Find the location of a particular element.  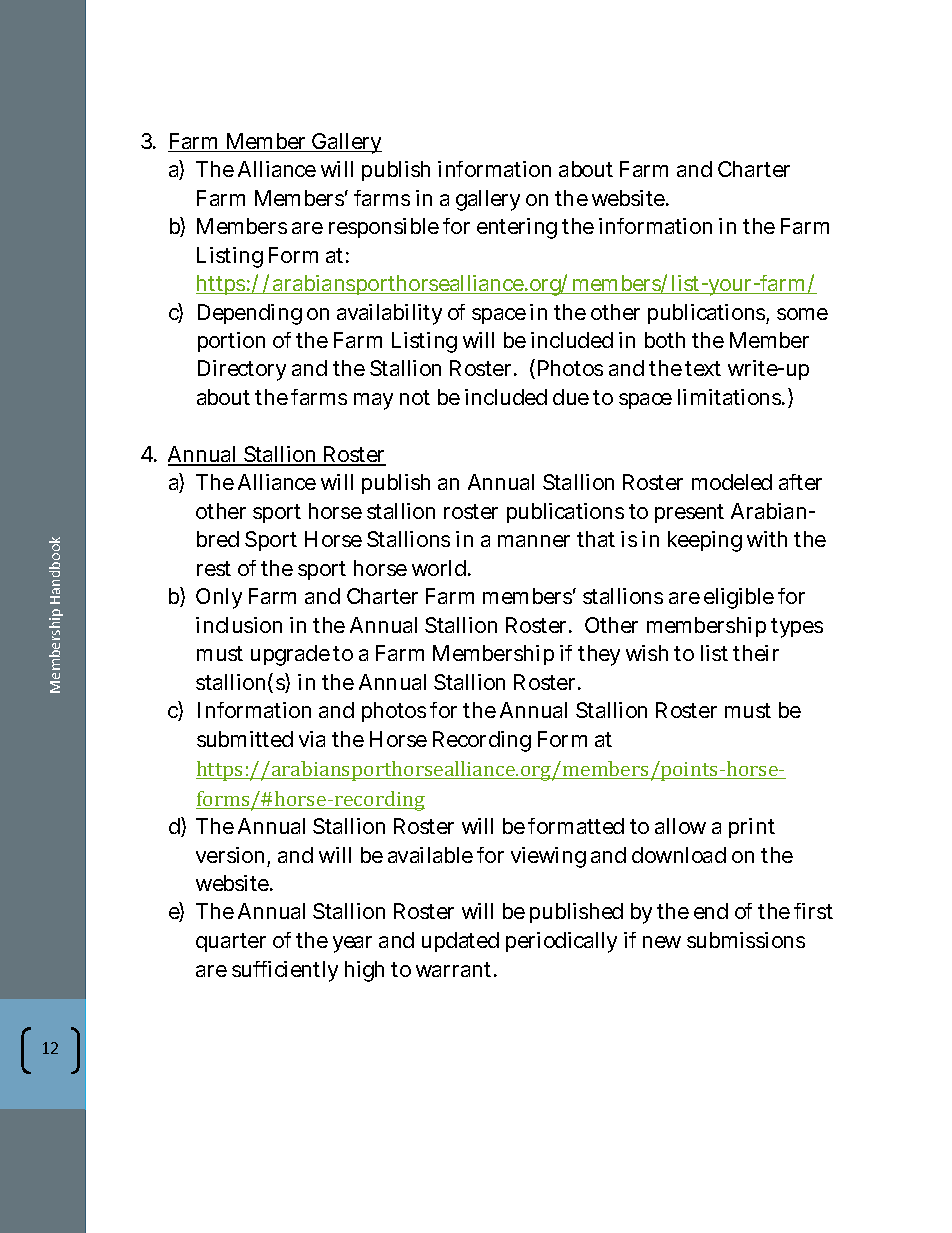

sufficiently is located at coordinates (285, 971).
